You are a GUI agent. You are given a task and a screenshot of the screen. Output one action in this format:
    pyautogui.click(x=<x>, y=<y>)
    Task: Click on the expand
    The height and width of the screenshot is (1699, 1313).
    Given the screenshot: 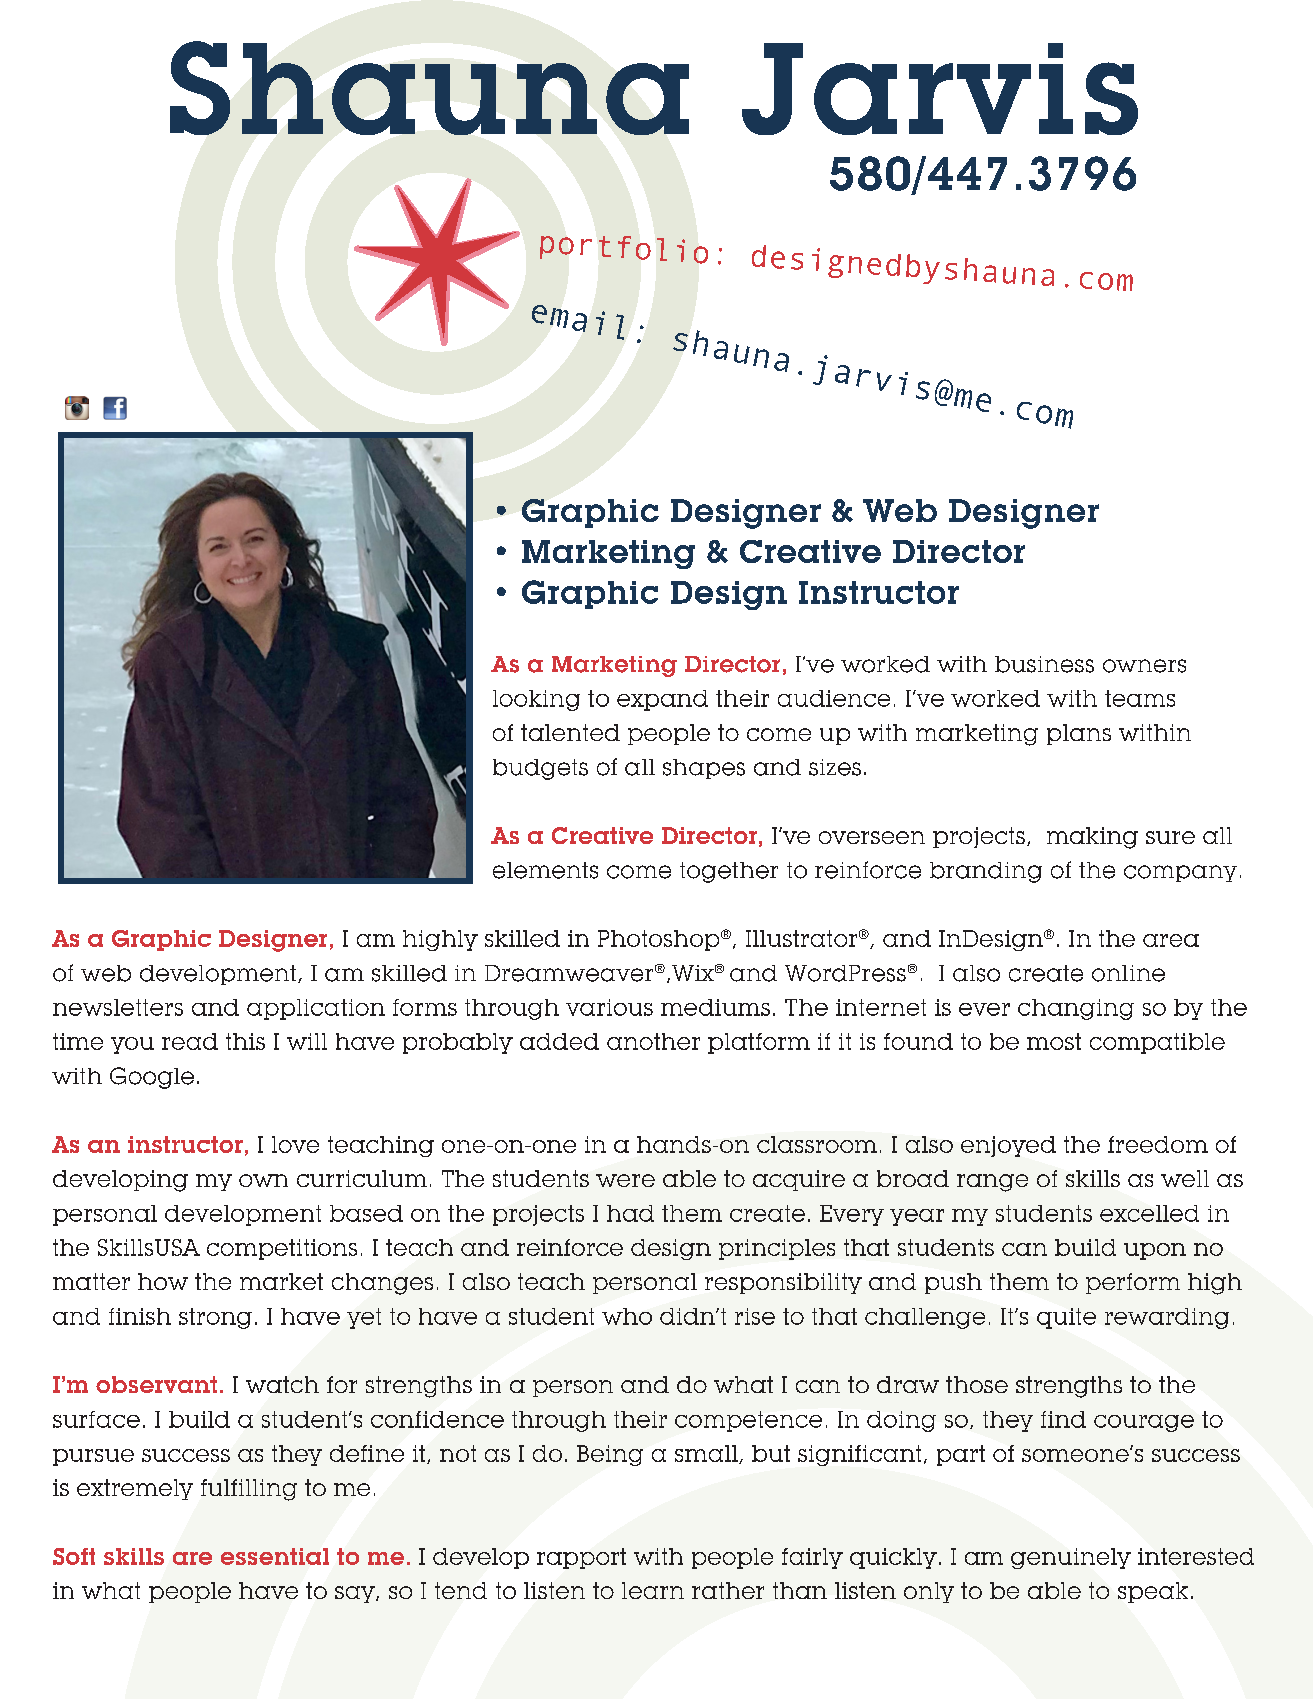 What is the action you would take?
    pyautogui.click(x=662, y=700)
